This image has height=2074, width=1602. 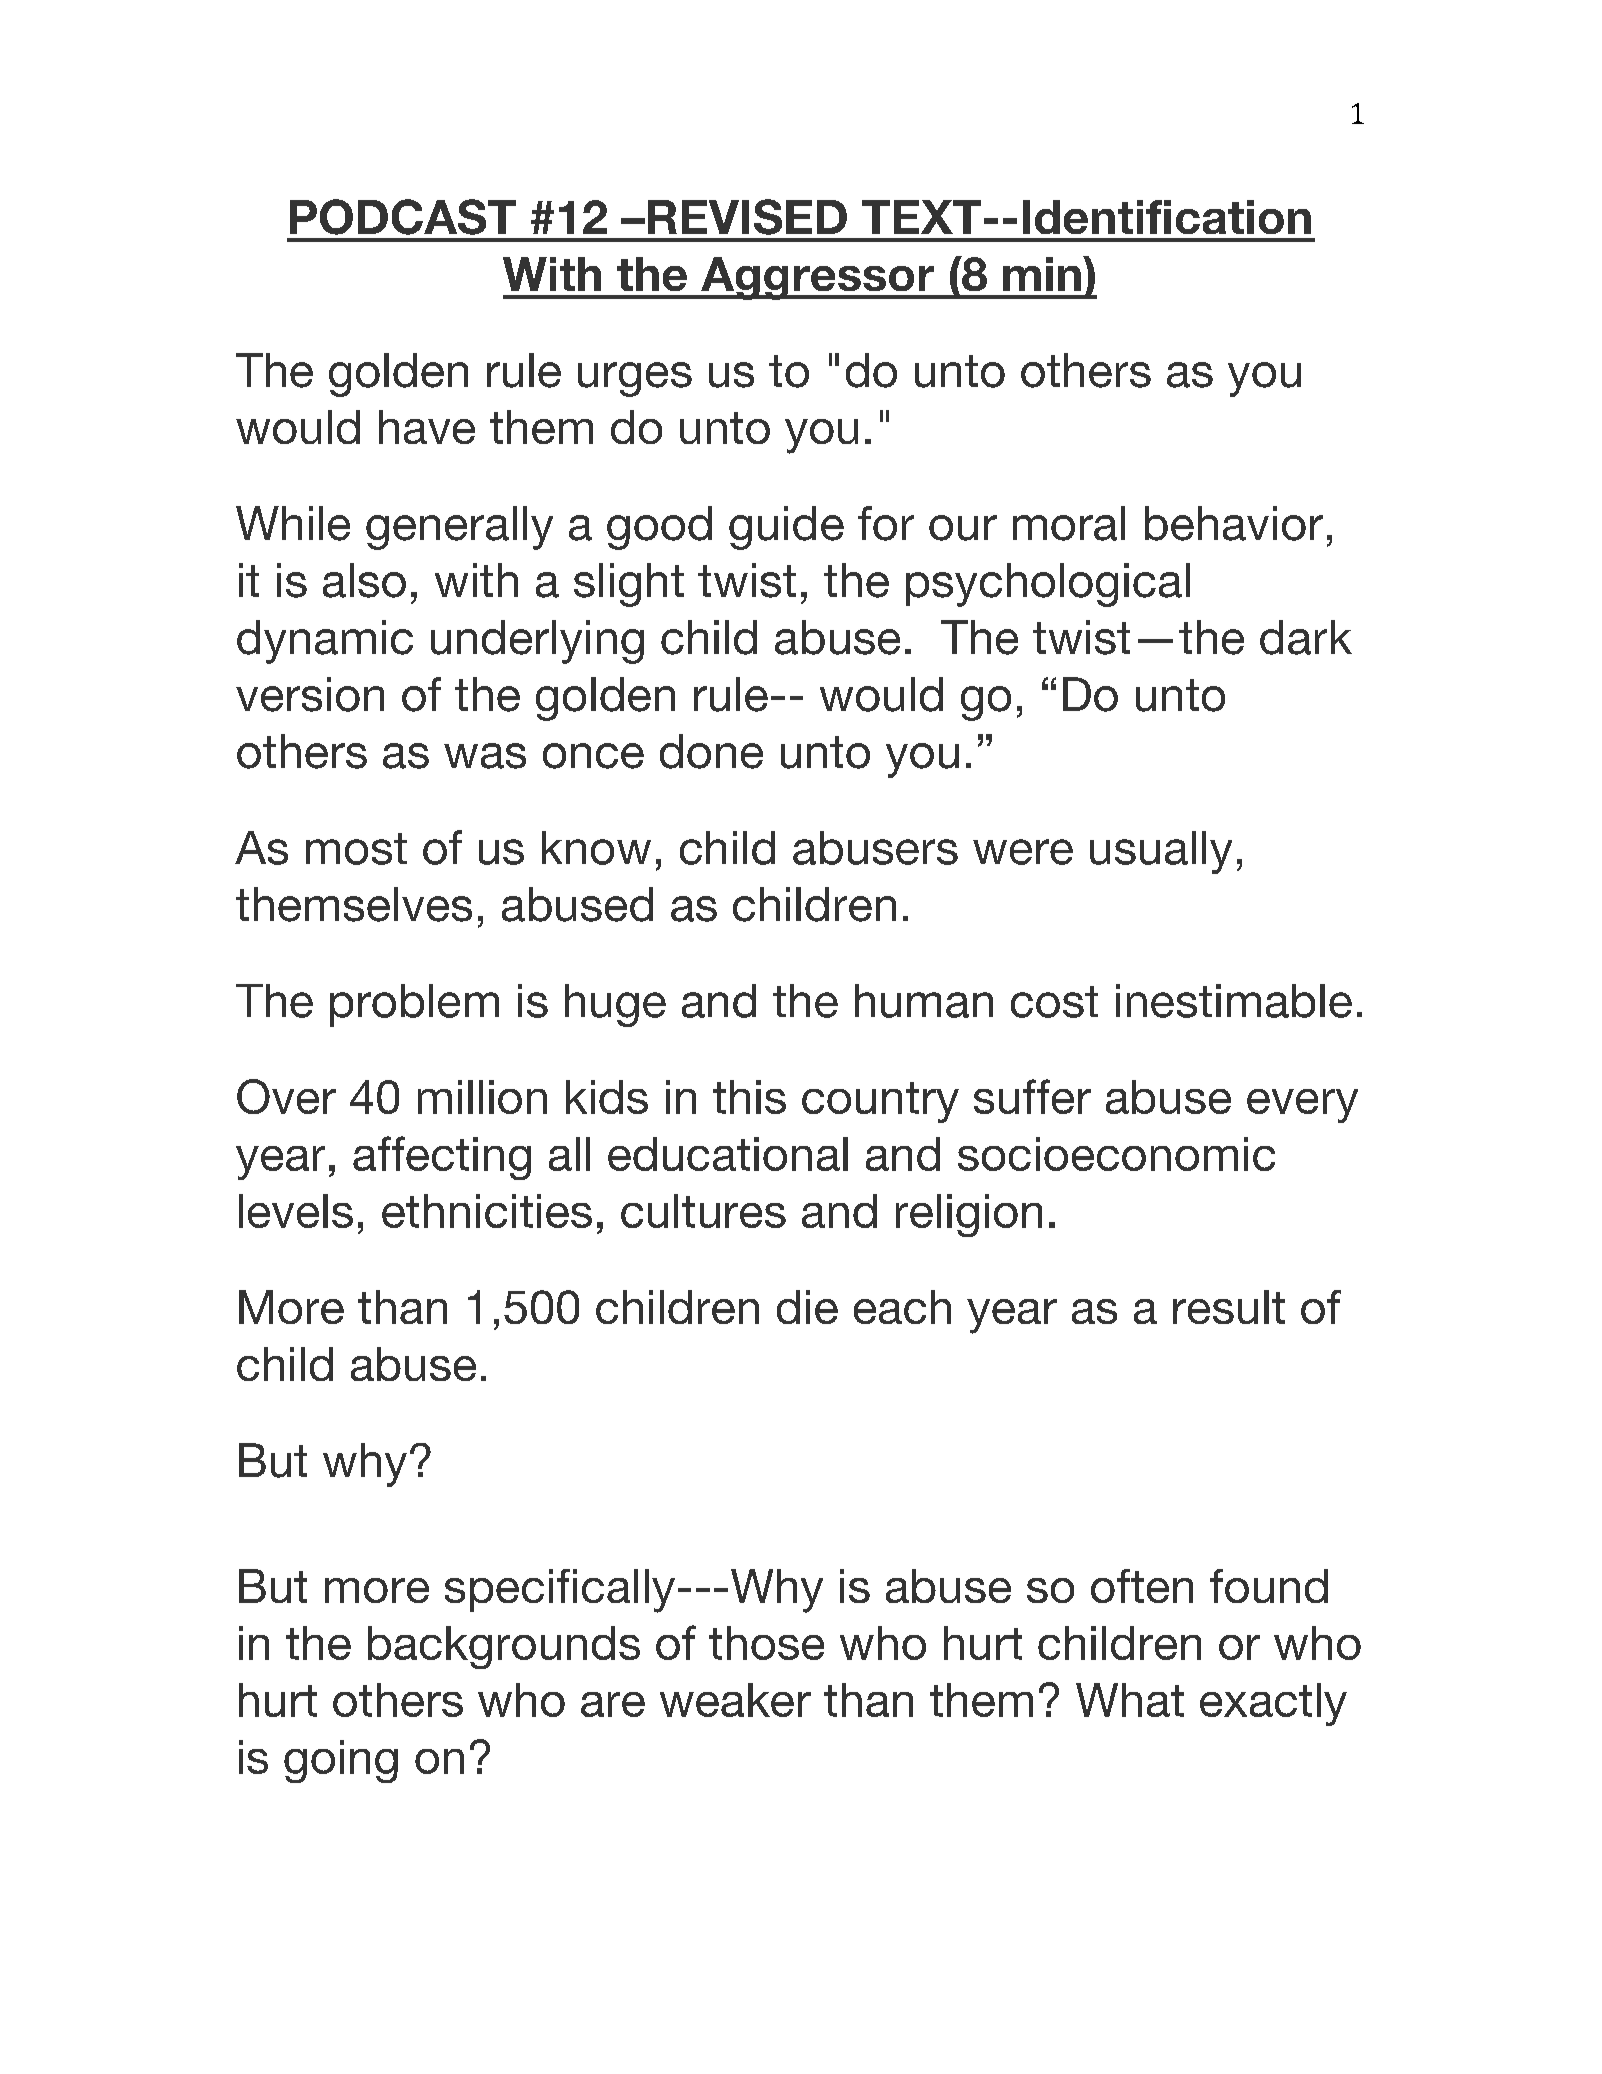 I want to click on weaker, so click(x=735, y=1700).
